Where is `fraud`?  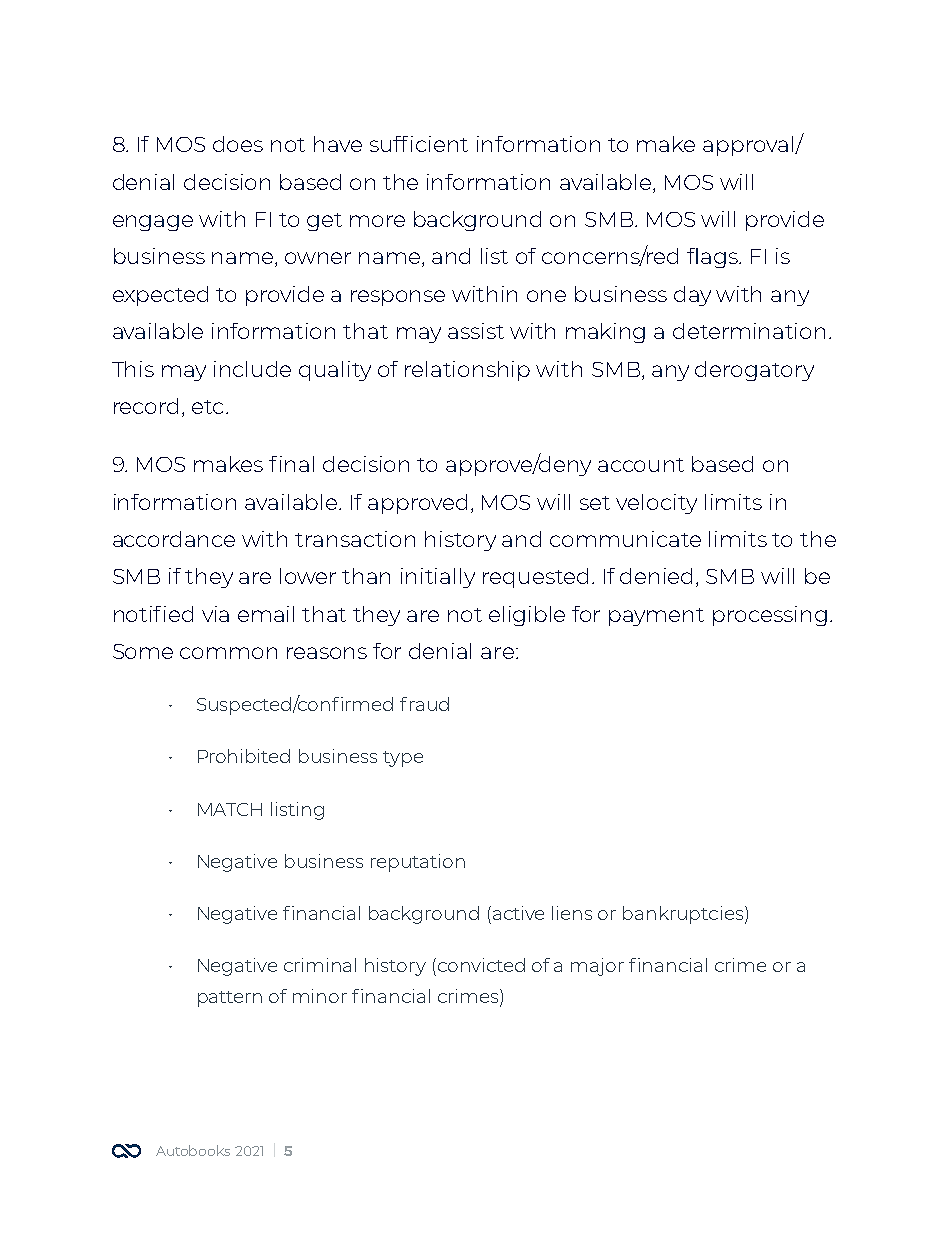
fraud is located at coordinates (424, 704).
